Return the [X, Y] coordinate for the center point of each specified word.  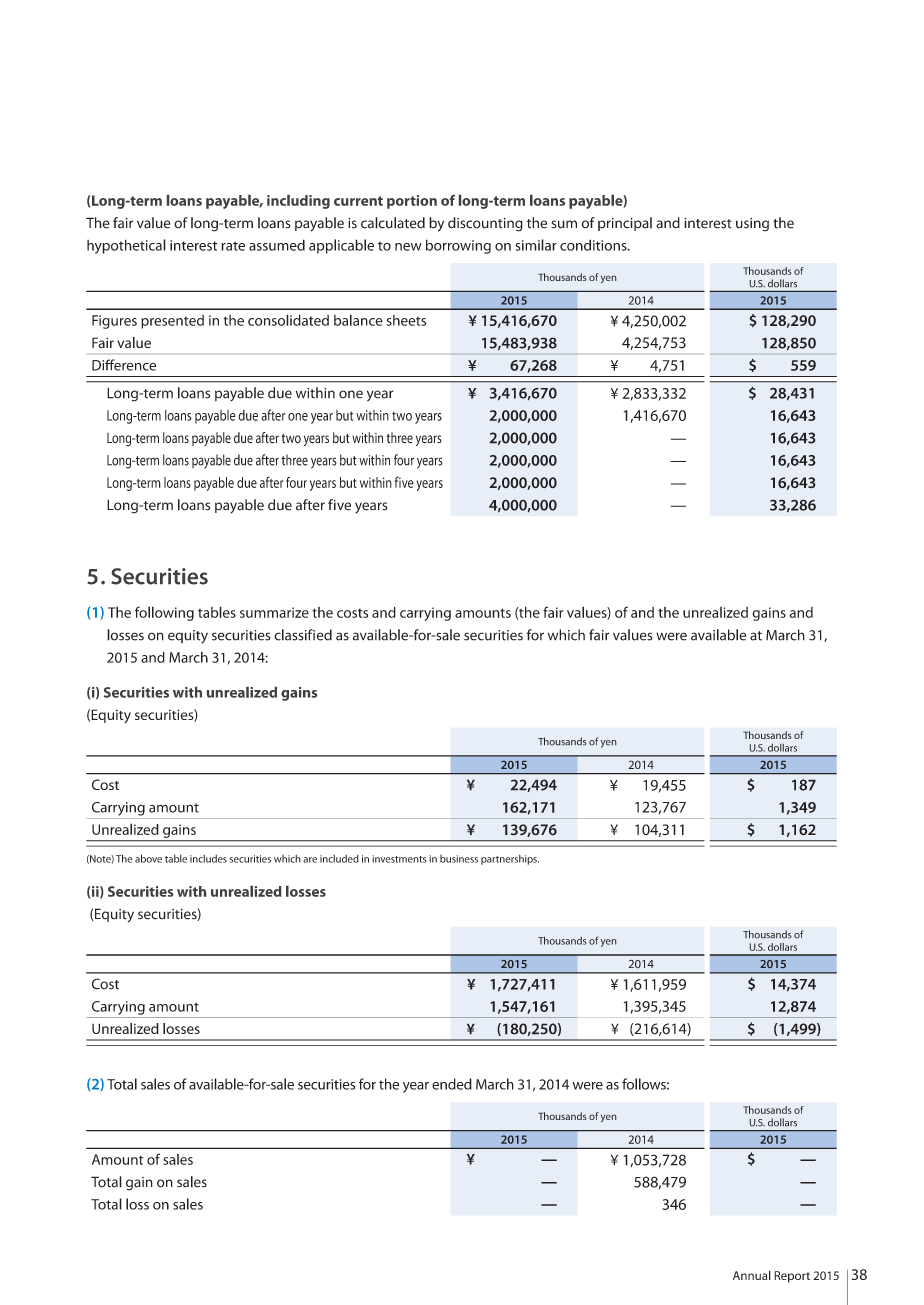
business [459, 859]
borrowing [458, 246]
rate [233, 246]
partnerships [510, 860]
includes [208, 859]
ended [452, 1084]
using [752, 225]
